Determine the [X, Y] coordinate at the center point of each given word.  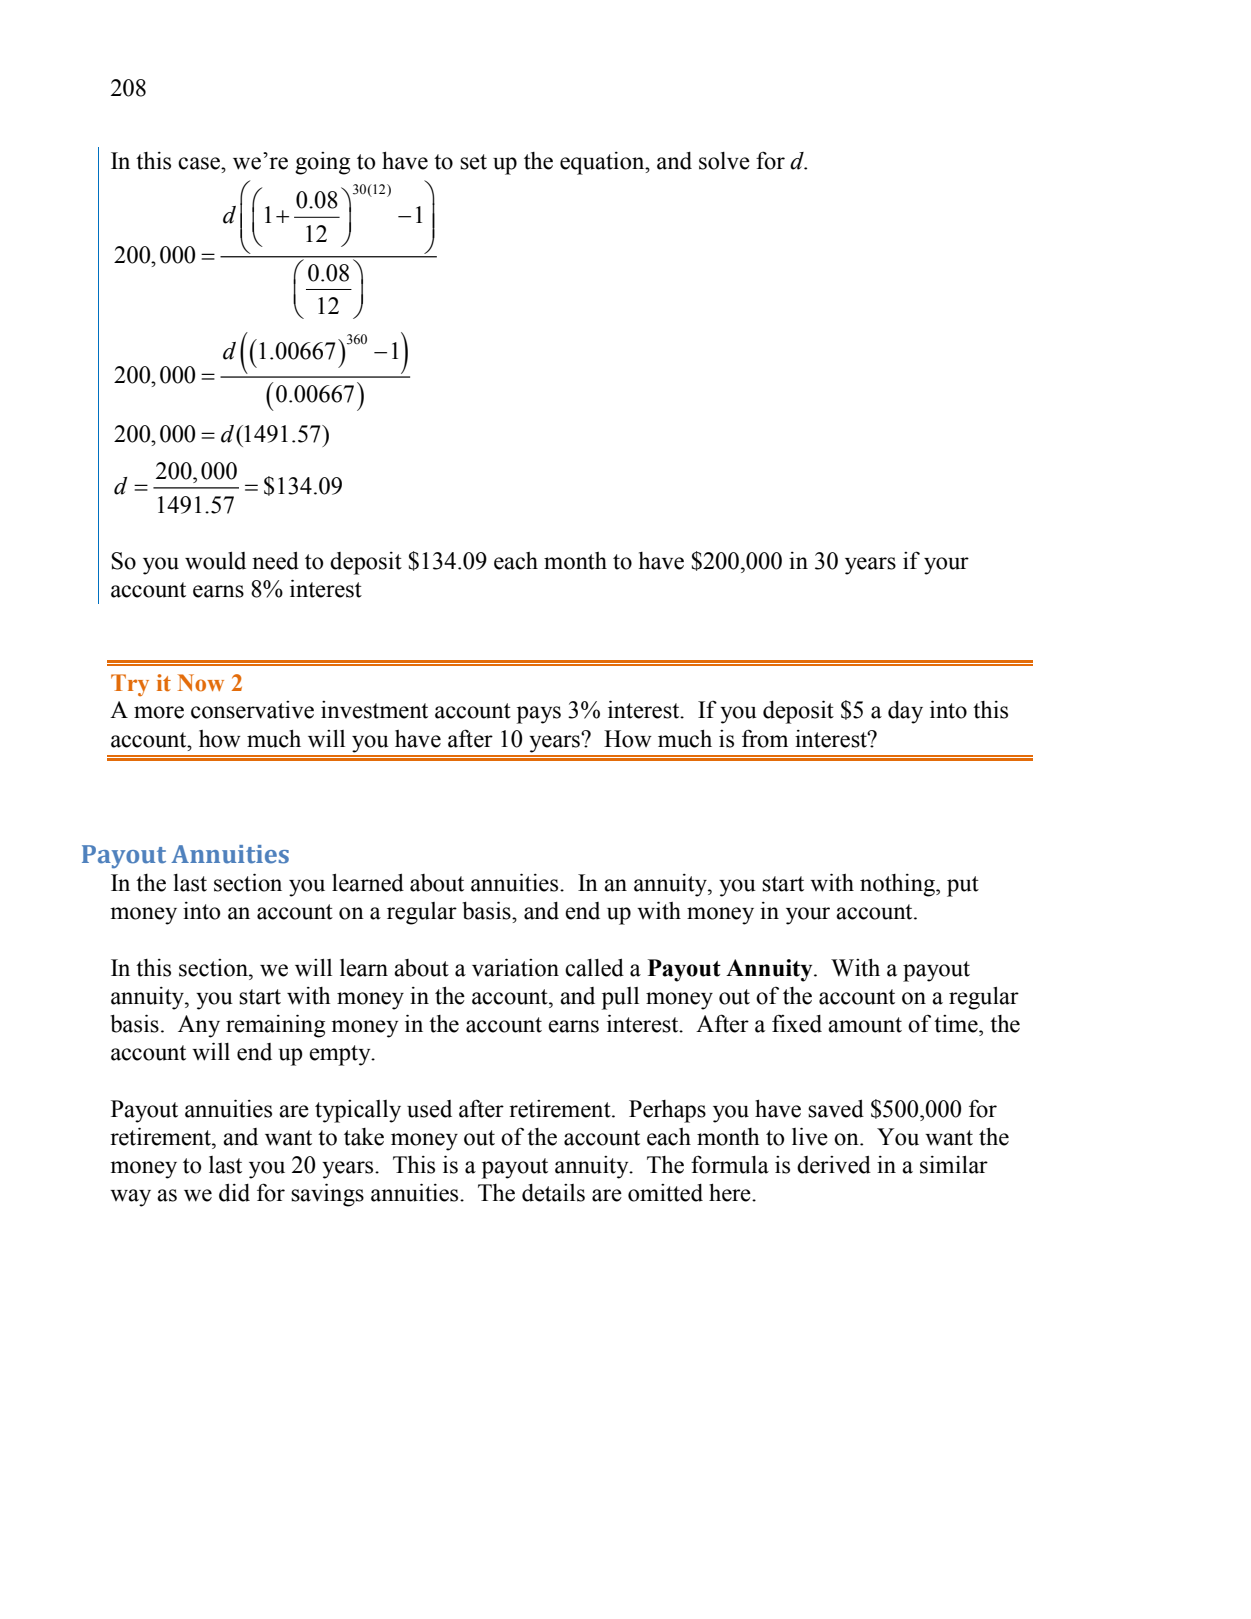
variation [515, 967]
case [200, 163]
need [275, 561]
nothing [898, 885]
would [215, 561]
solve [724, 161]
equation [603, 163]
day [905, 712]
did [234, 1193]
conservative [252, 710]
